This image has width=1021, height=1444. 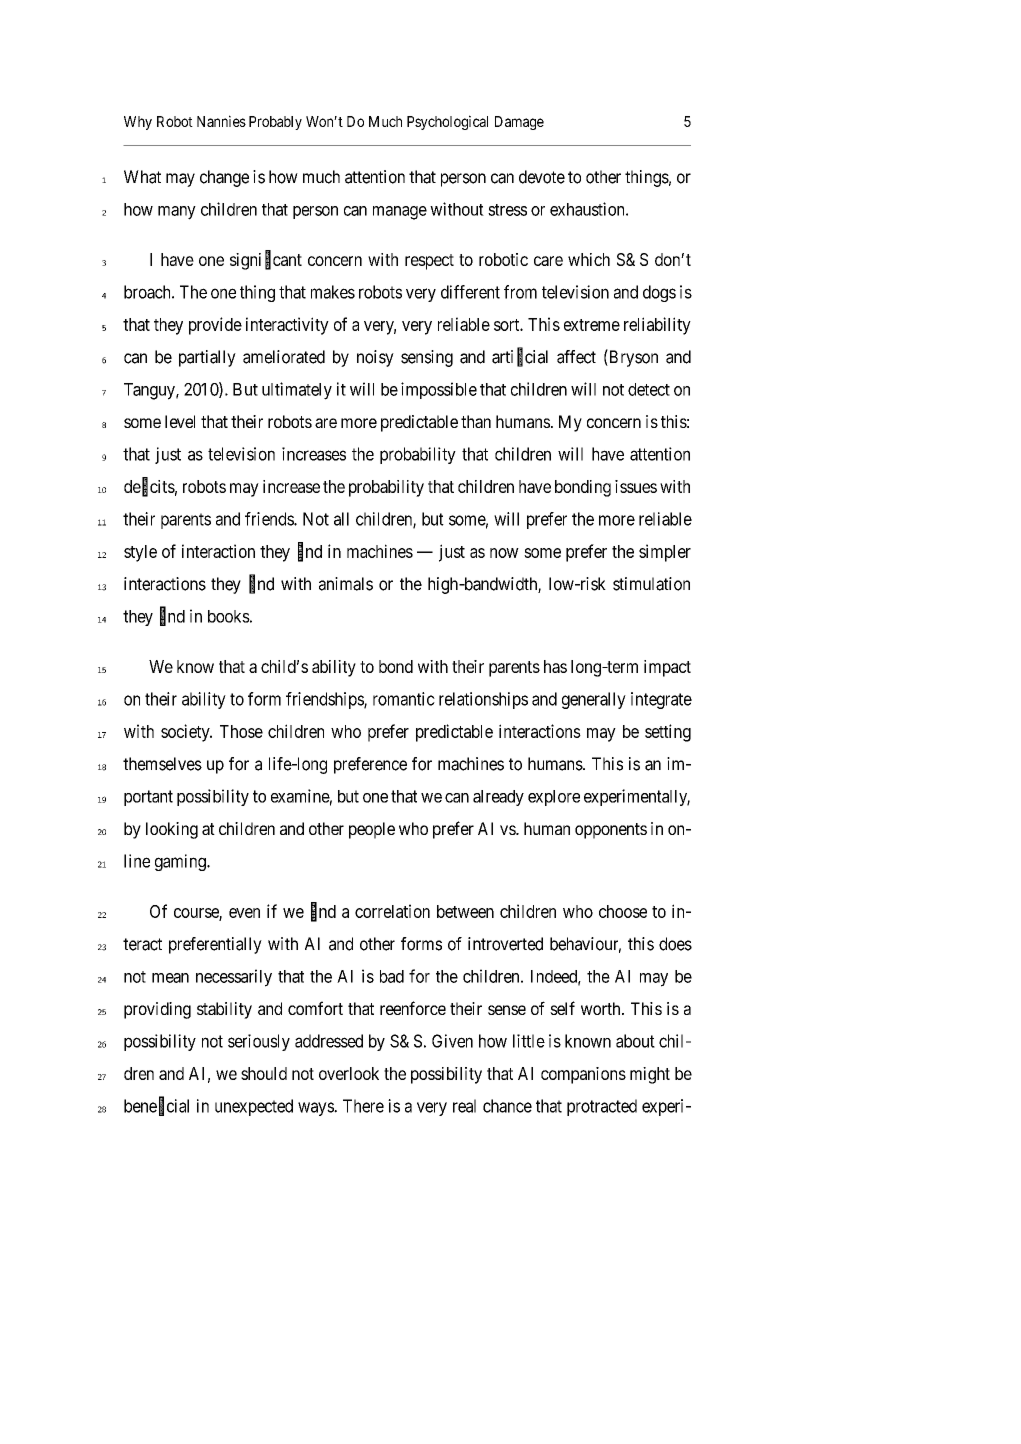 I want to click on devote, so click(x=542, y=177).
